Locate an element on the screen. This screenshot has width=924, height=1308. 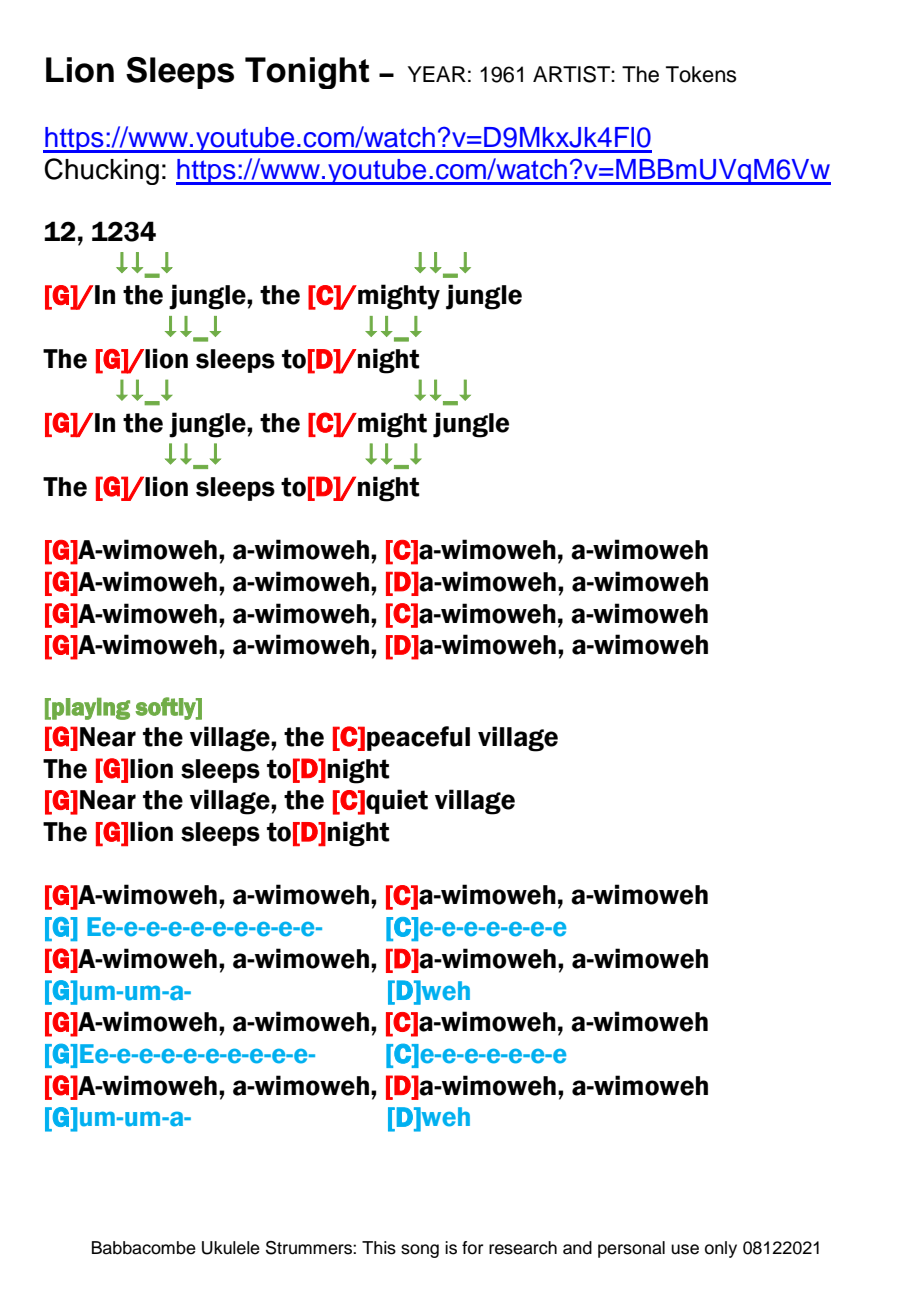
This is located at coordinates (379, 1248).
